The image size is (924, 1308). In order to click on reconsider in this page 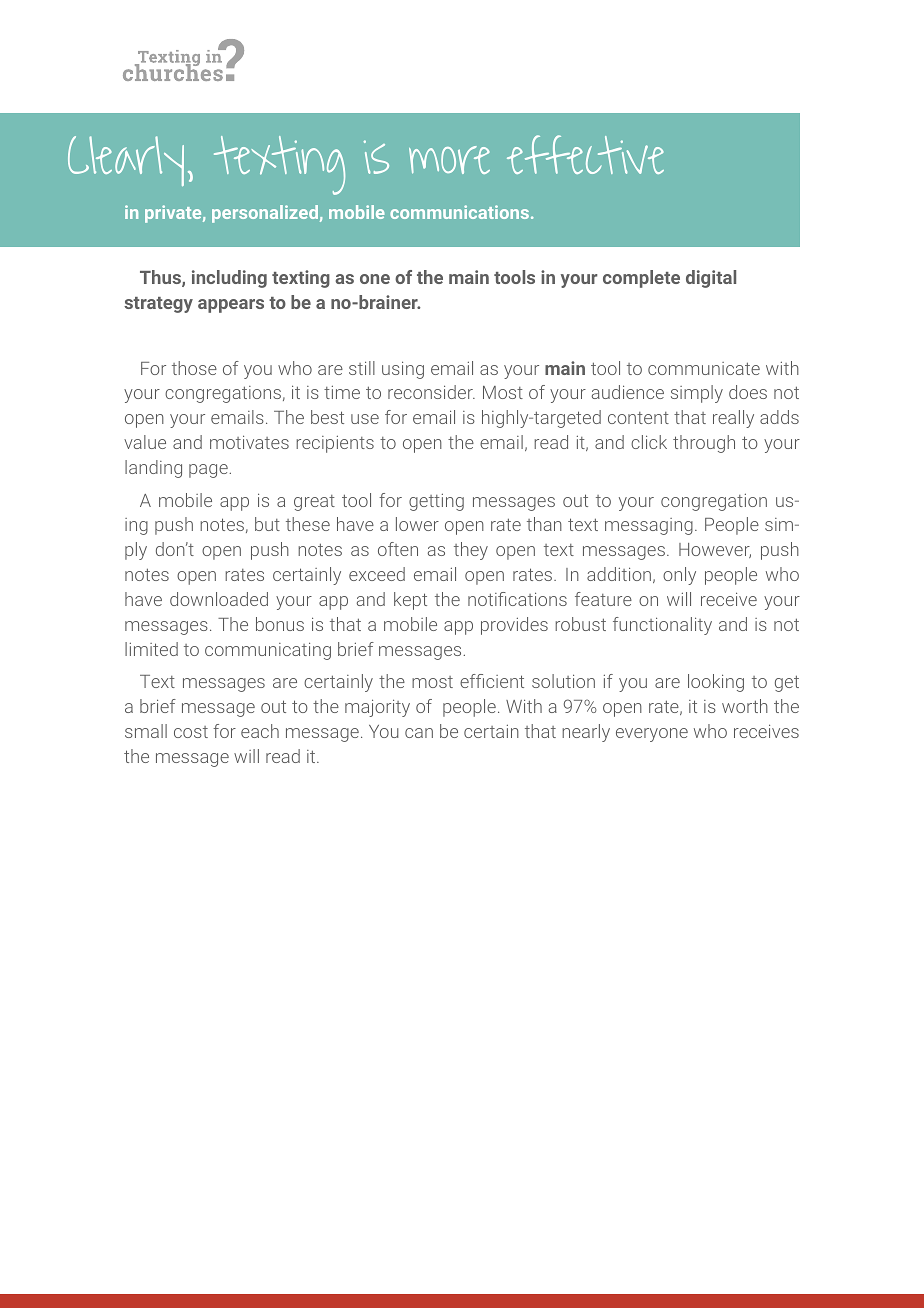, I will do `click(431, 392)`.
